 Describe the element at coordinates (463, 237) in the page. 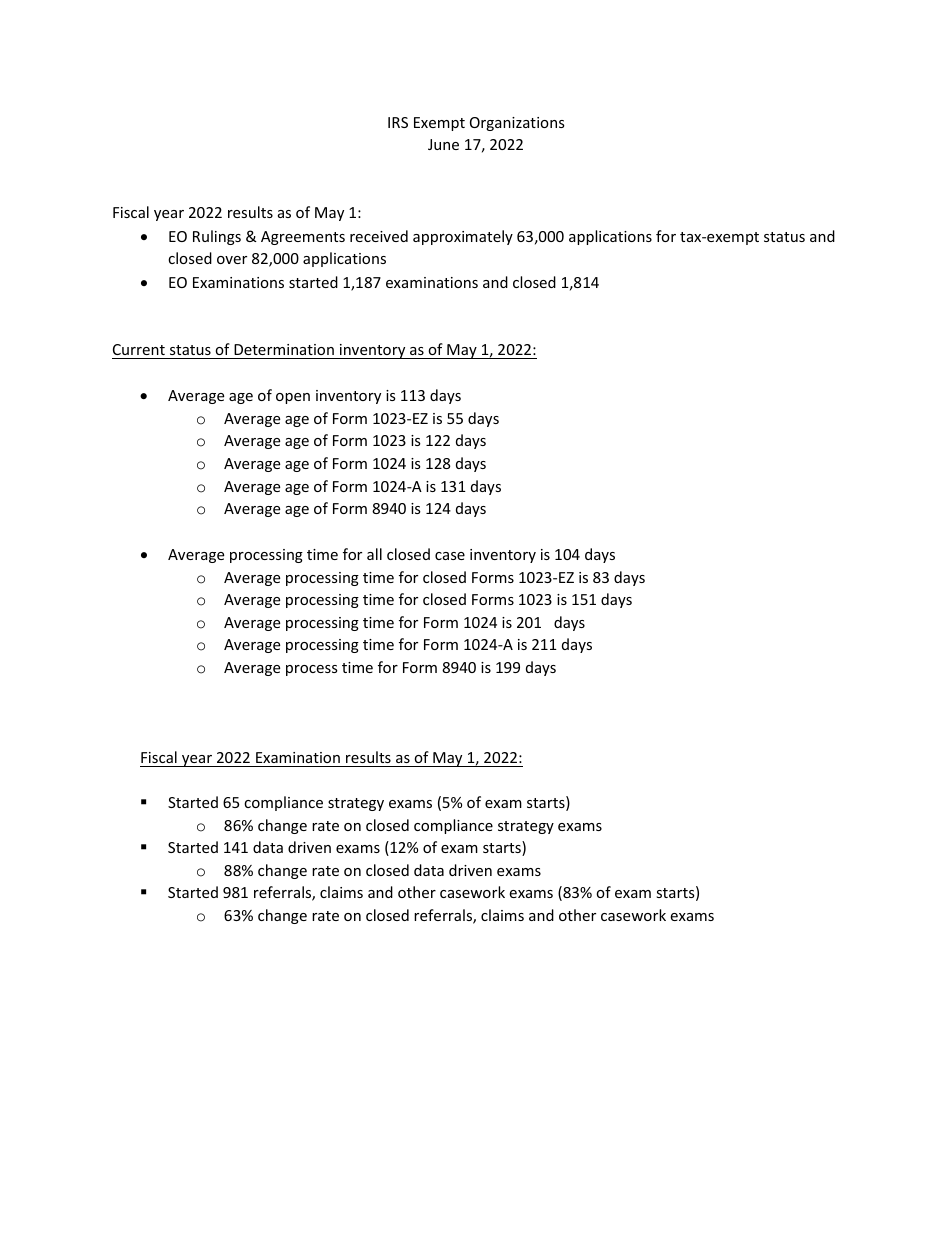

I see `approximately` at that location.
